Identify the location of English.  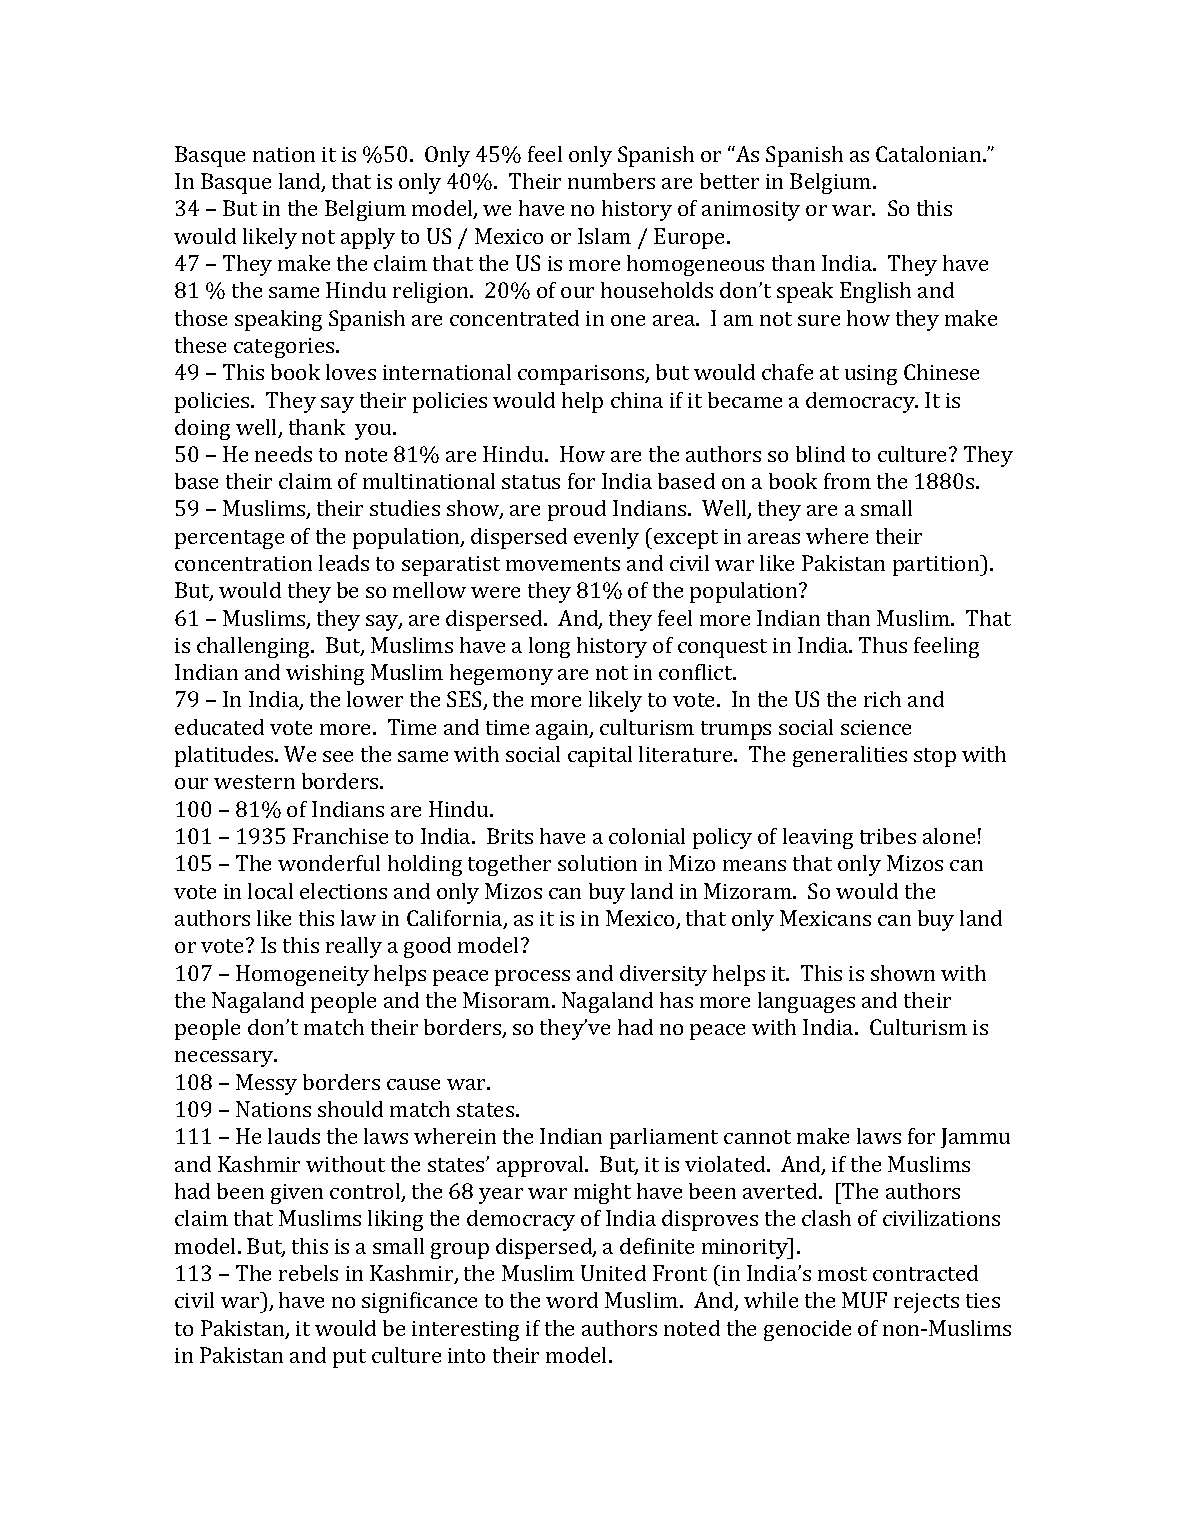
(875, 292).
